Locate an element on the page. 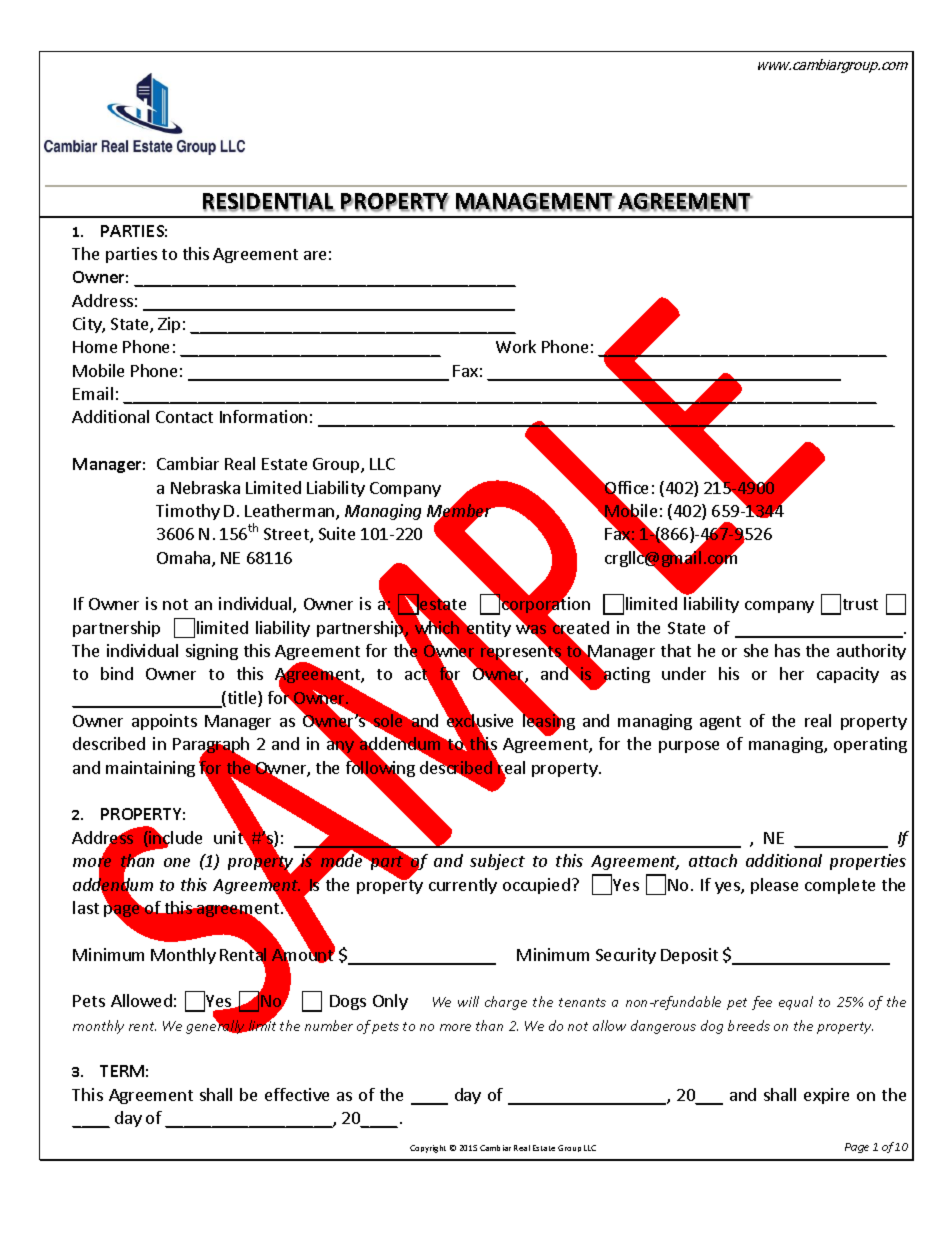 This page has width=952, height=1233. MANAGEMENT is located at coordinates (535, 202).
